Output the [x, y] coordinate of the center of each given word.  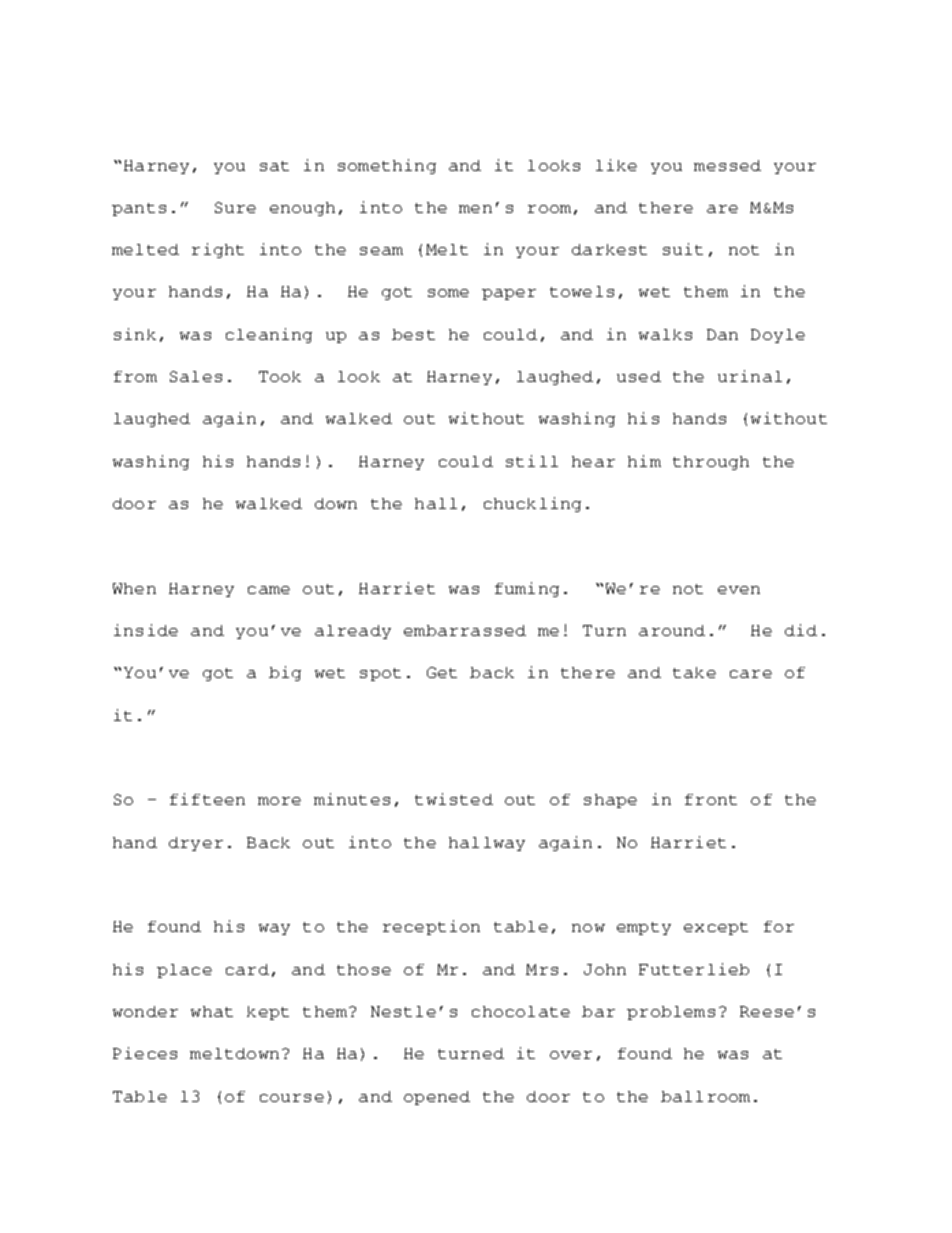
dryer [196, 844]
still [532, 461]
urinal [750, 376]
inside [146, 630]
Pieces [145, 1053]
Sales [196, 376]
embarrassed [465, 630]
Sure [235, 207]
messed [727, 165]
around [672, 630]
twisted [454, 799]
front [711, 799]
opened [437, 1098]
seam [381, 251]
